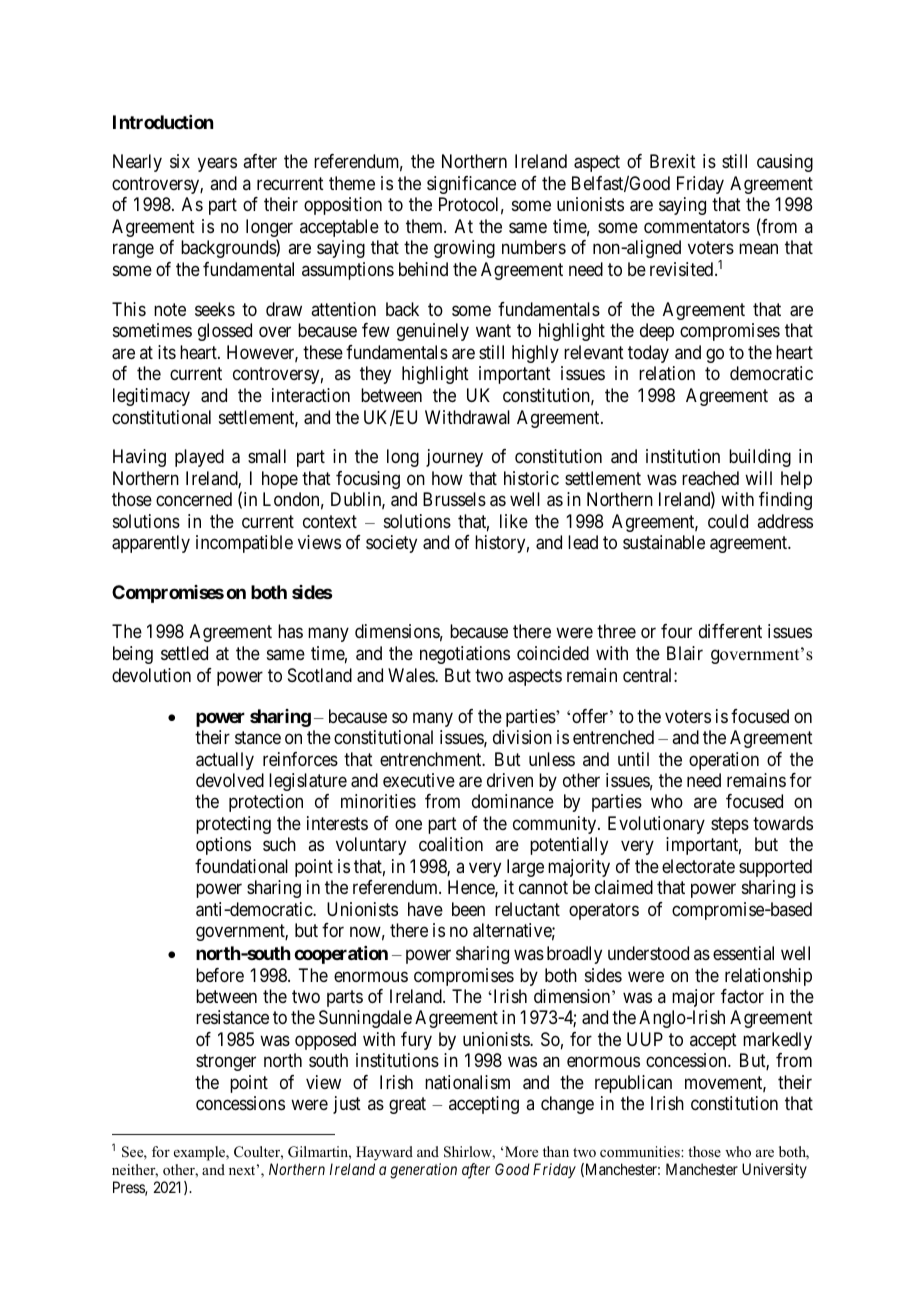 This screenshot has height=1308, width=924. I want to click on legitimacy, so click(151, 397).
